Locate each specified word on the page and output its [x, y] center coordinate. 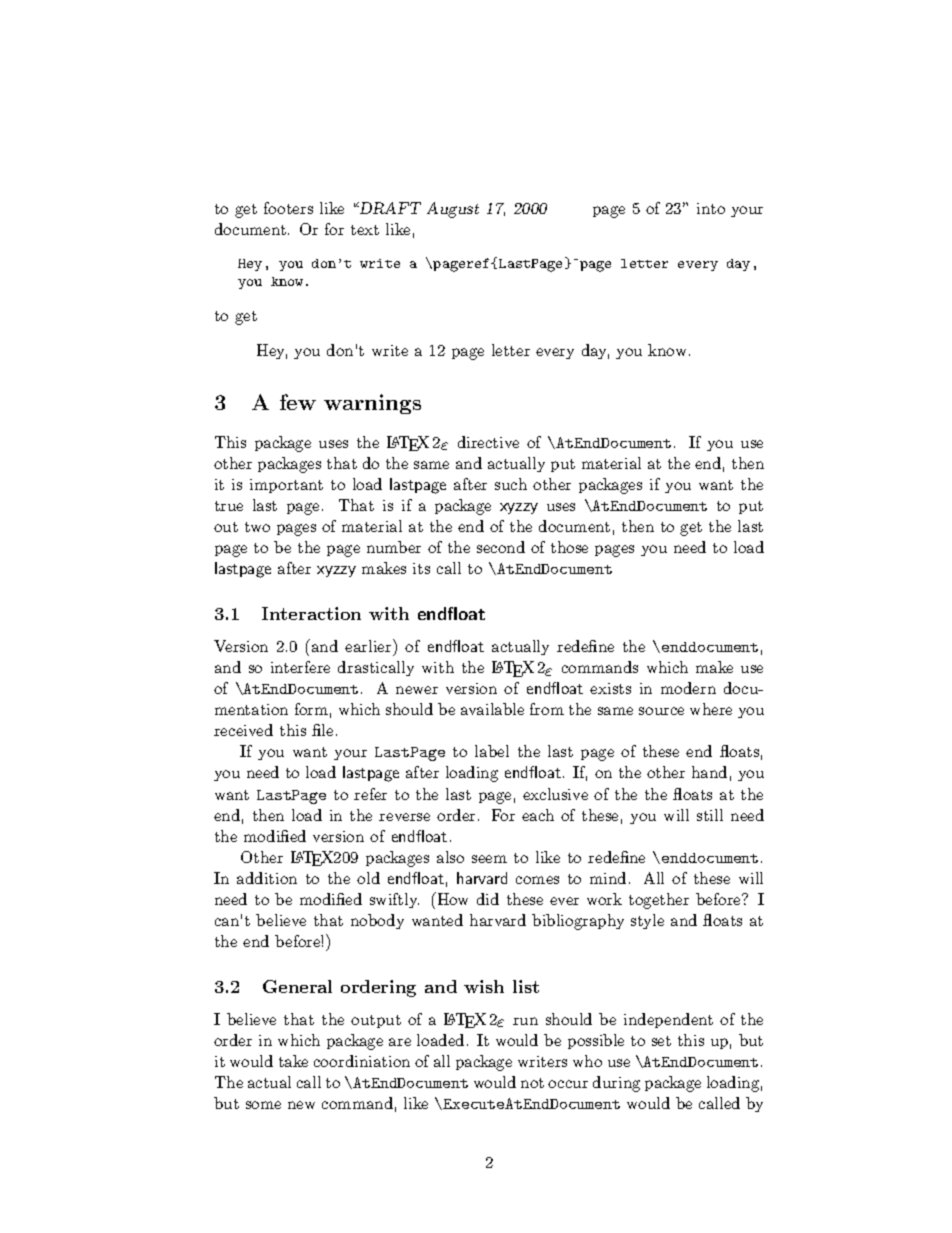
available [492, 709]
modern [688, 688]
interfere [300, 667]
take [293, 1061]
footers [288, 208]
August [453, 210]
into [711, 208]
